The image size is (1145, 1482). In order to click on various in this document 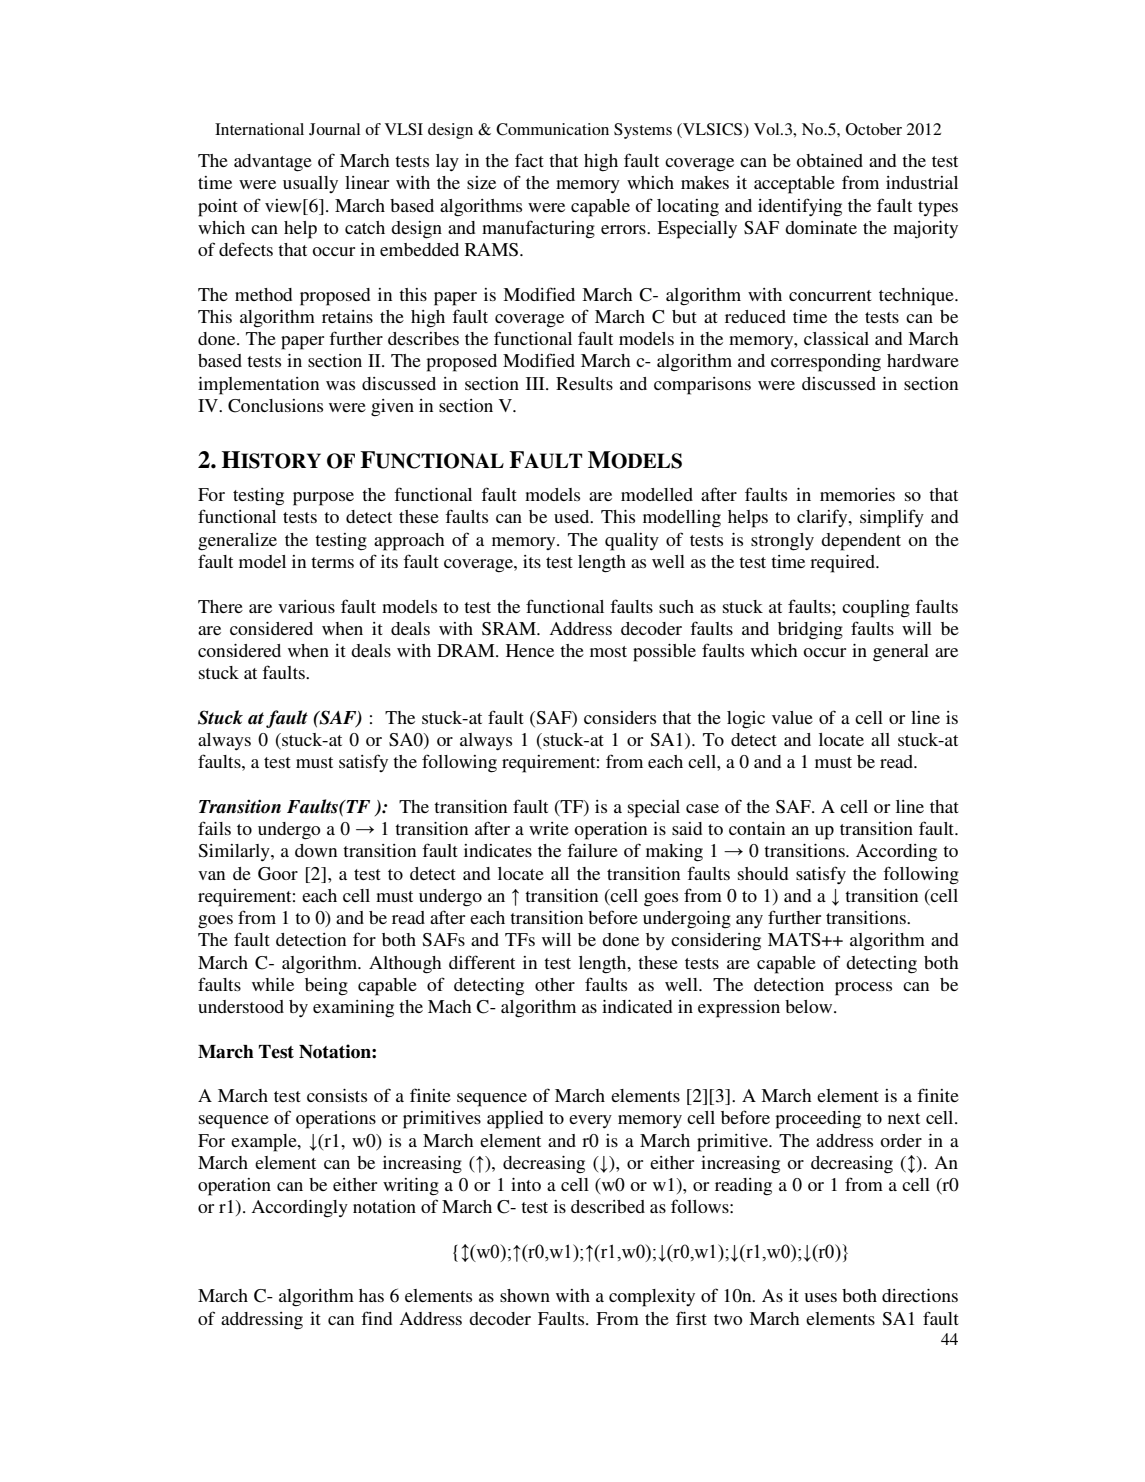, I will do `click(306, 606)`.
